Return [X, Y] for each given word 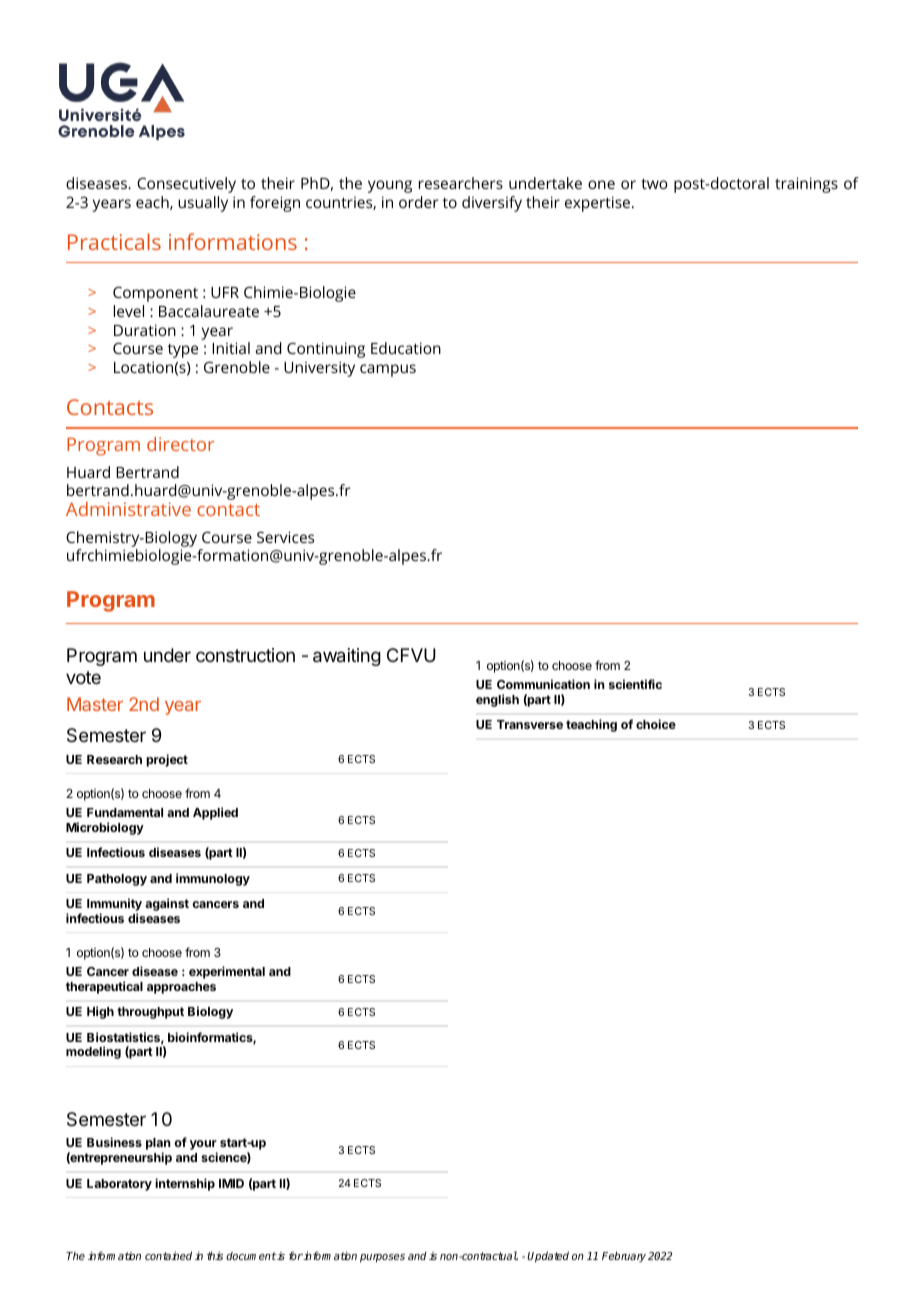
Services [285, 537]
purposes [382, 1258]
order [419, 202]
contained [168, 1255]
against [167, 904]
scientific [635, 684]
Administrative [128, 509]
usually [203, 204]
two [654, 184]
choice [656, 724]
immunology [213, 879]
